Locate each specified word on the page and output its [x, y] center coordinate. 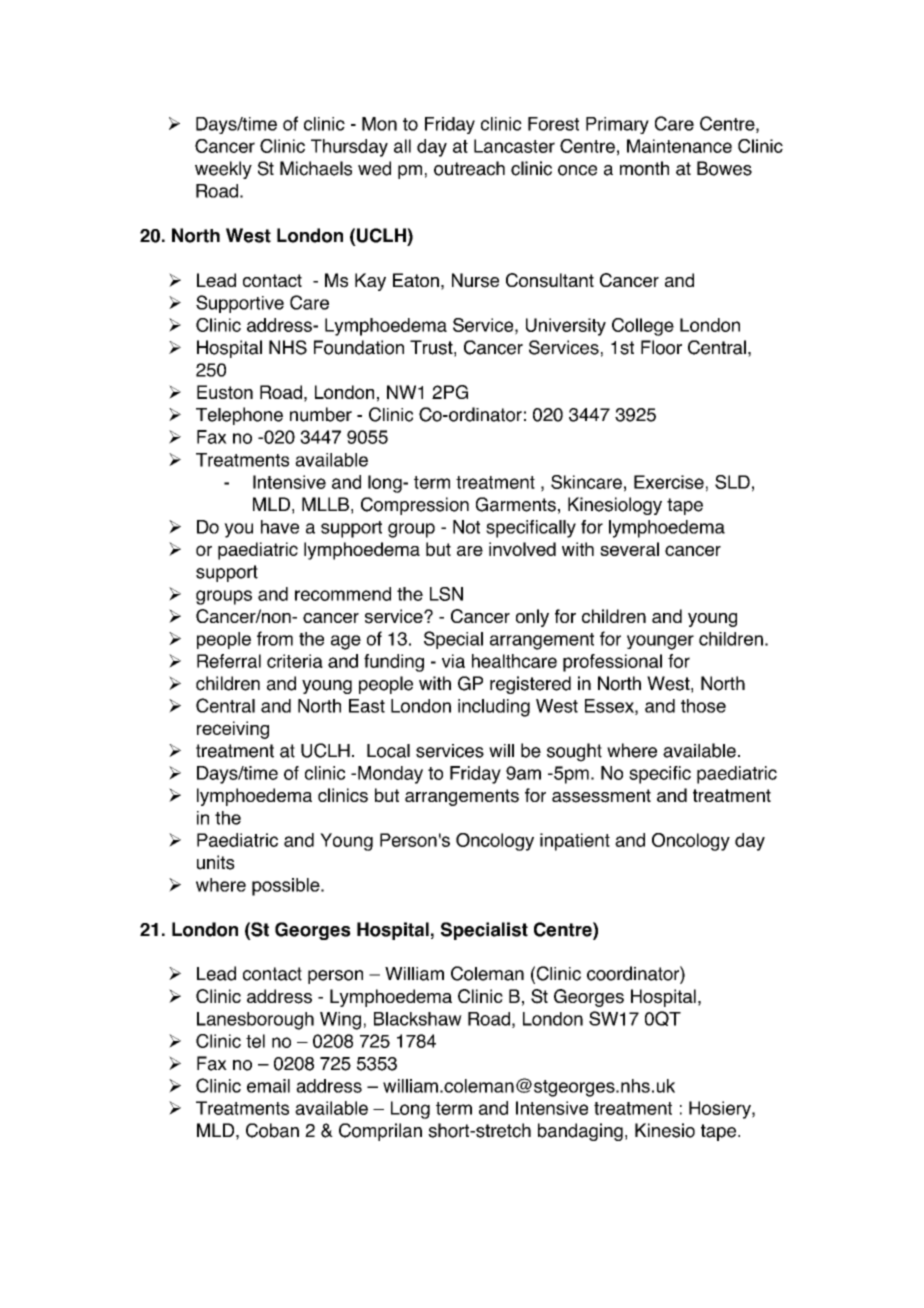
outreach [469, 168]
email [268, 1086]
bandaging [580, 1132]
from [275, 638]
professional [612, 663]
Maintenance [679, 146]
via [453, 661]
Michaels [316, 168]
